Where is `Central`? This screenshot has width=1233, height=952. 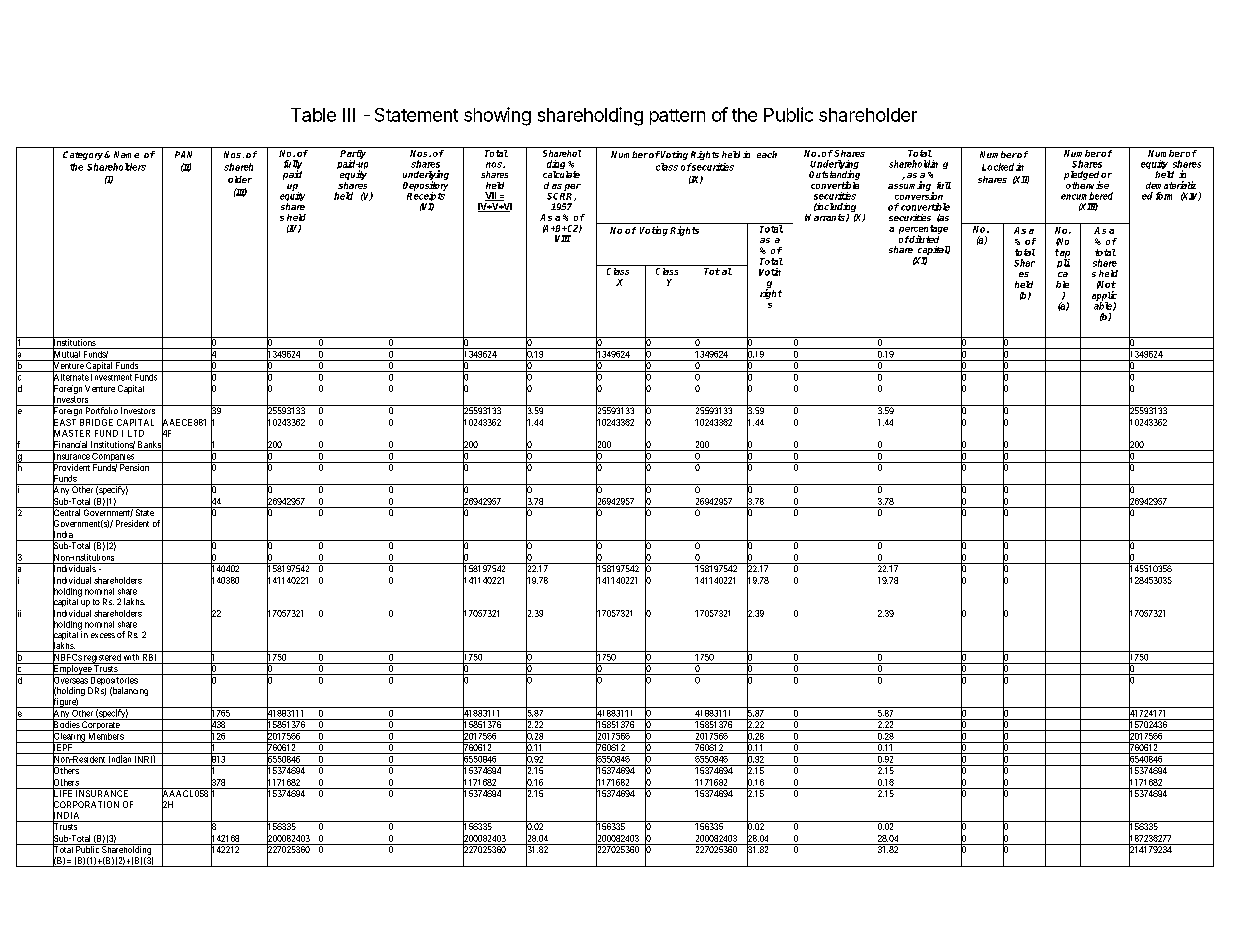
Central is located at coordinates (67, 513).
